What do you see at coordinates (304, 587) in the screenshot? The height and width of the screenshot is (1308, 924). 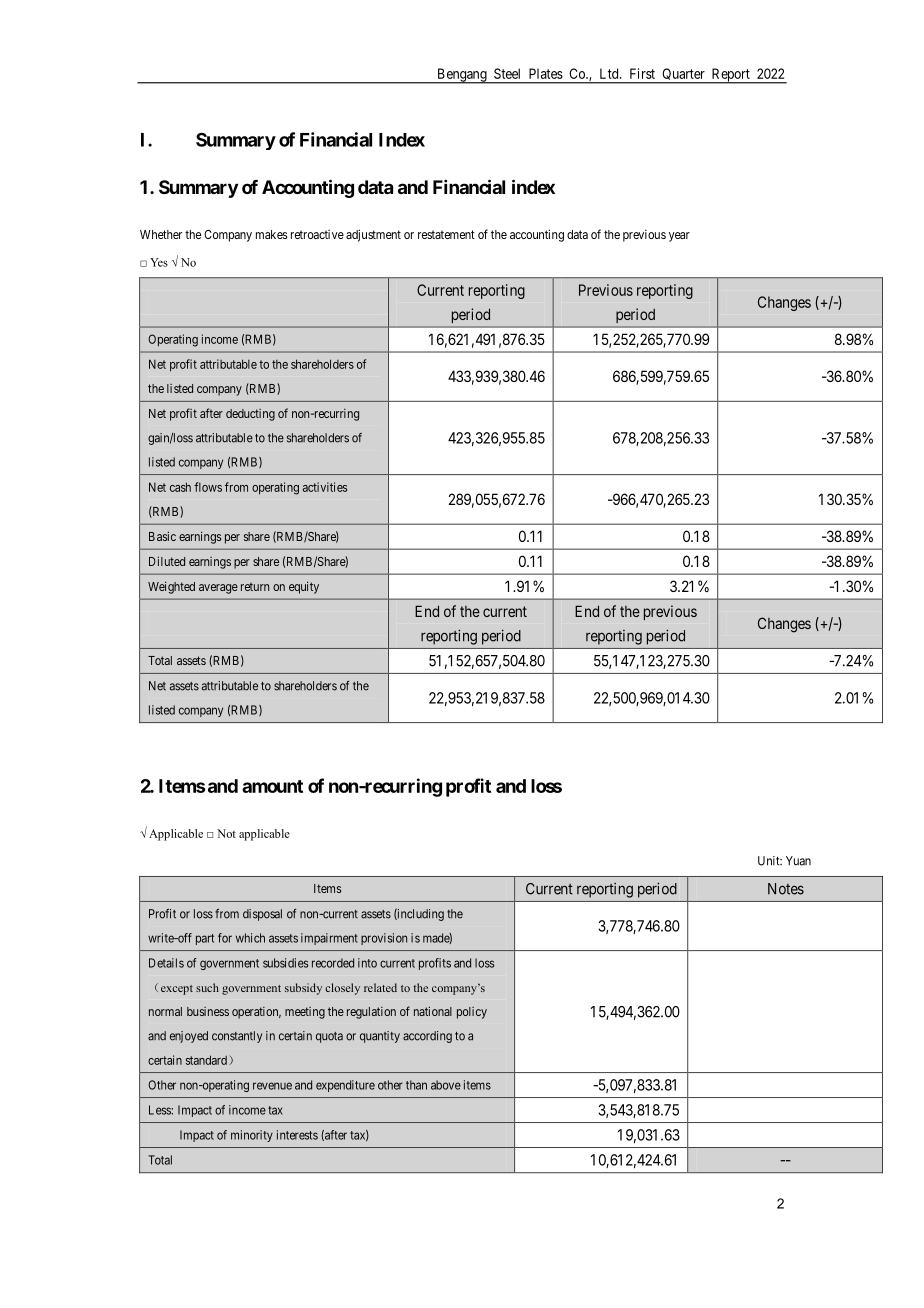 I see `equity` at bounding box center [304, 587].
